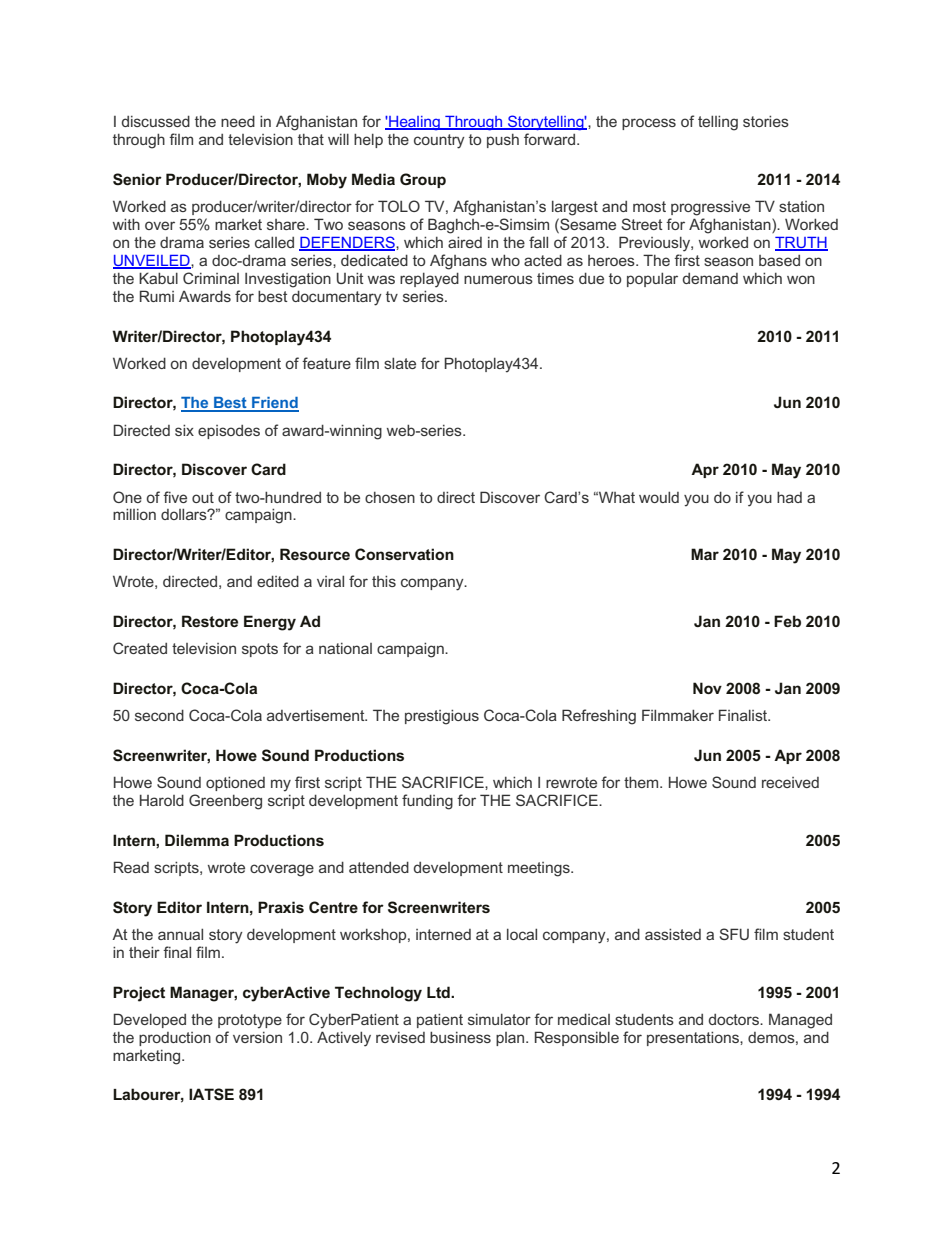  I want to click on need, so click(238, 121).
